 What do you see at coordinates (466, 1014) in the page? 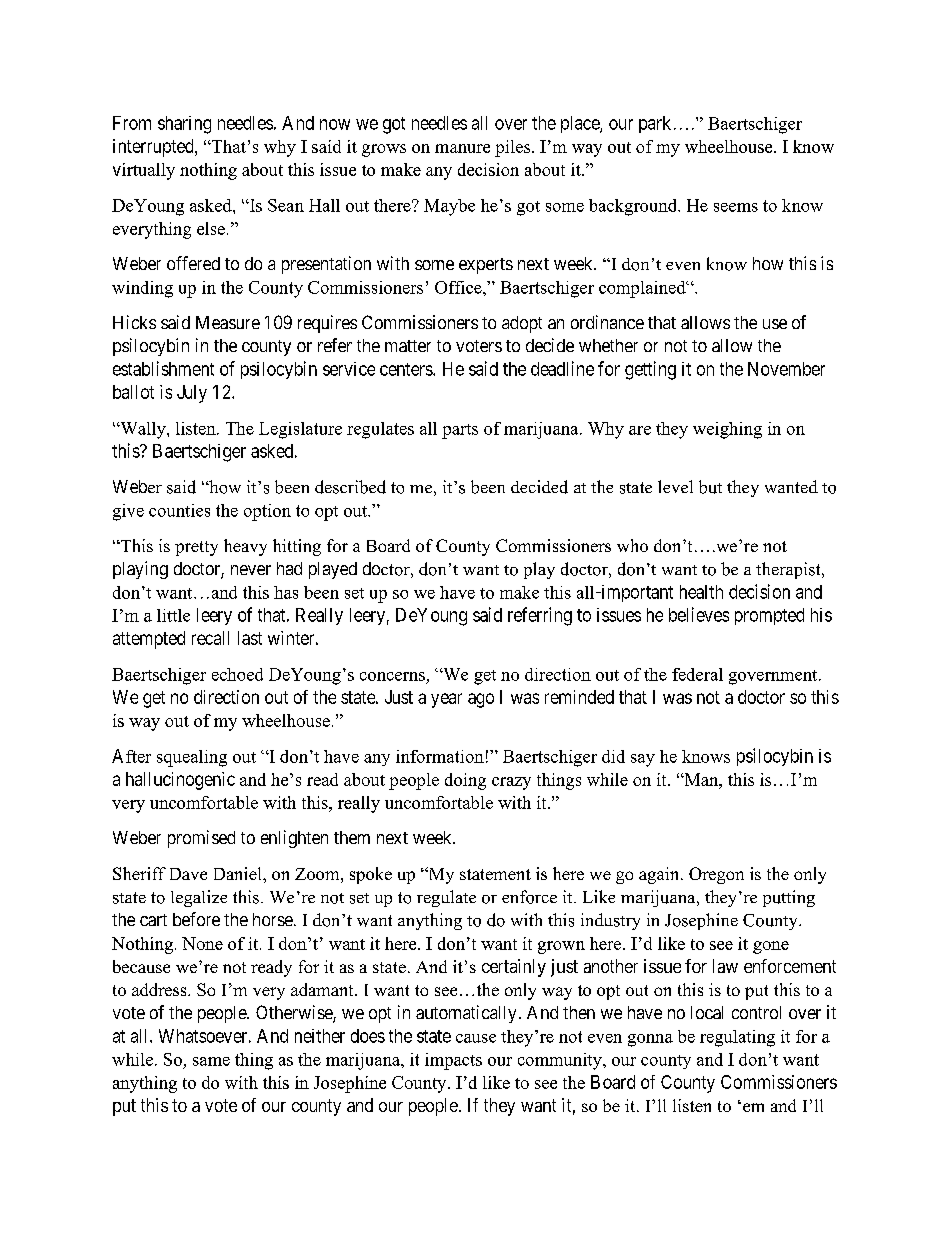
I see `automatically` at bounding box center [466, 1014].
